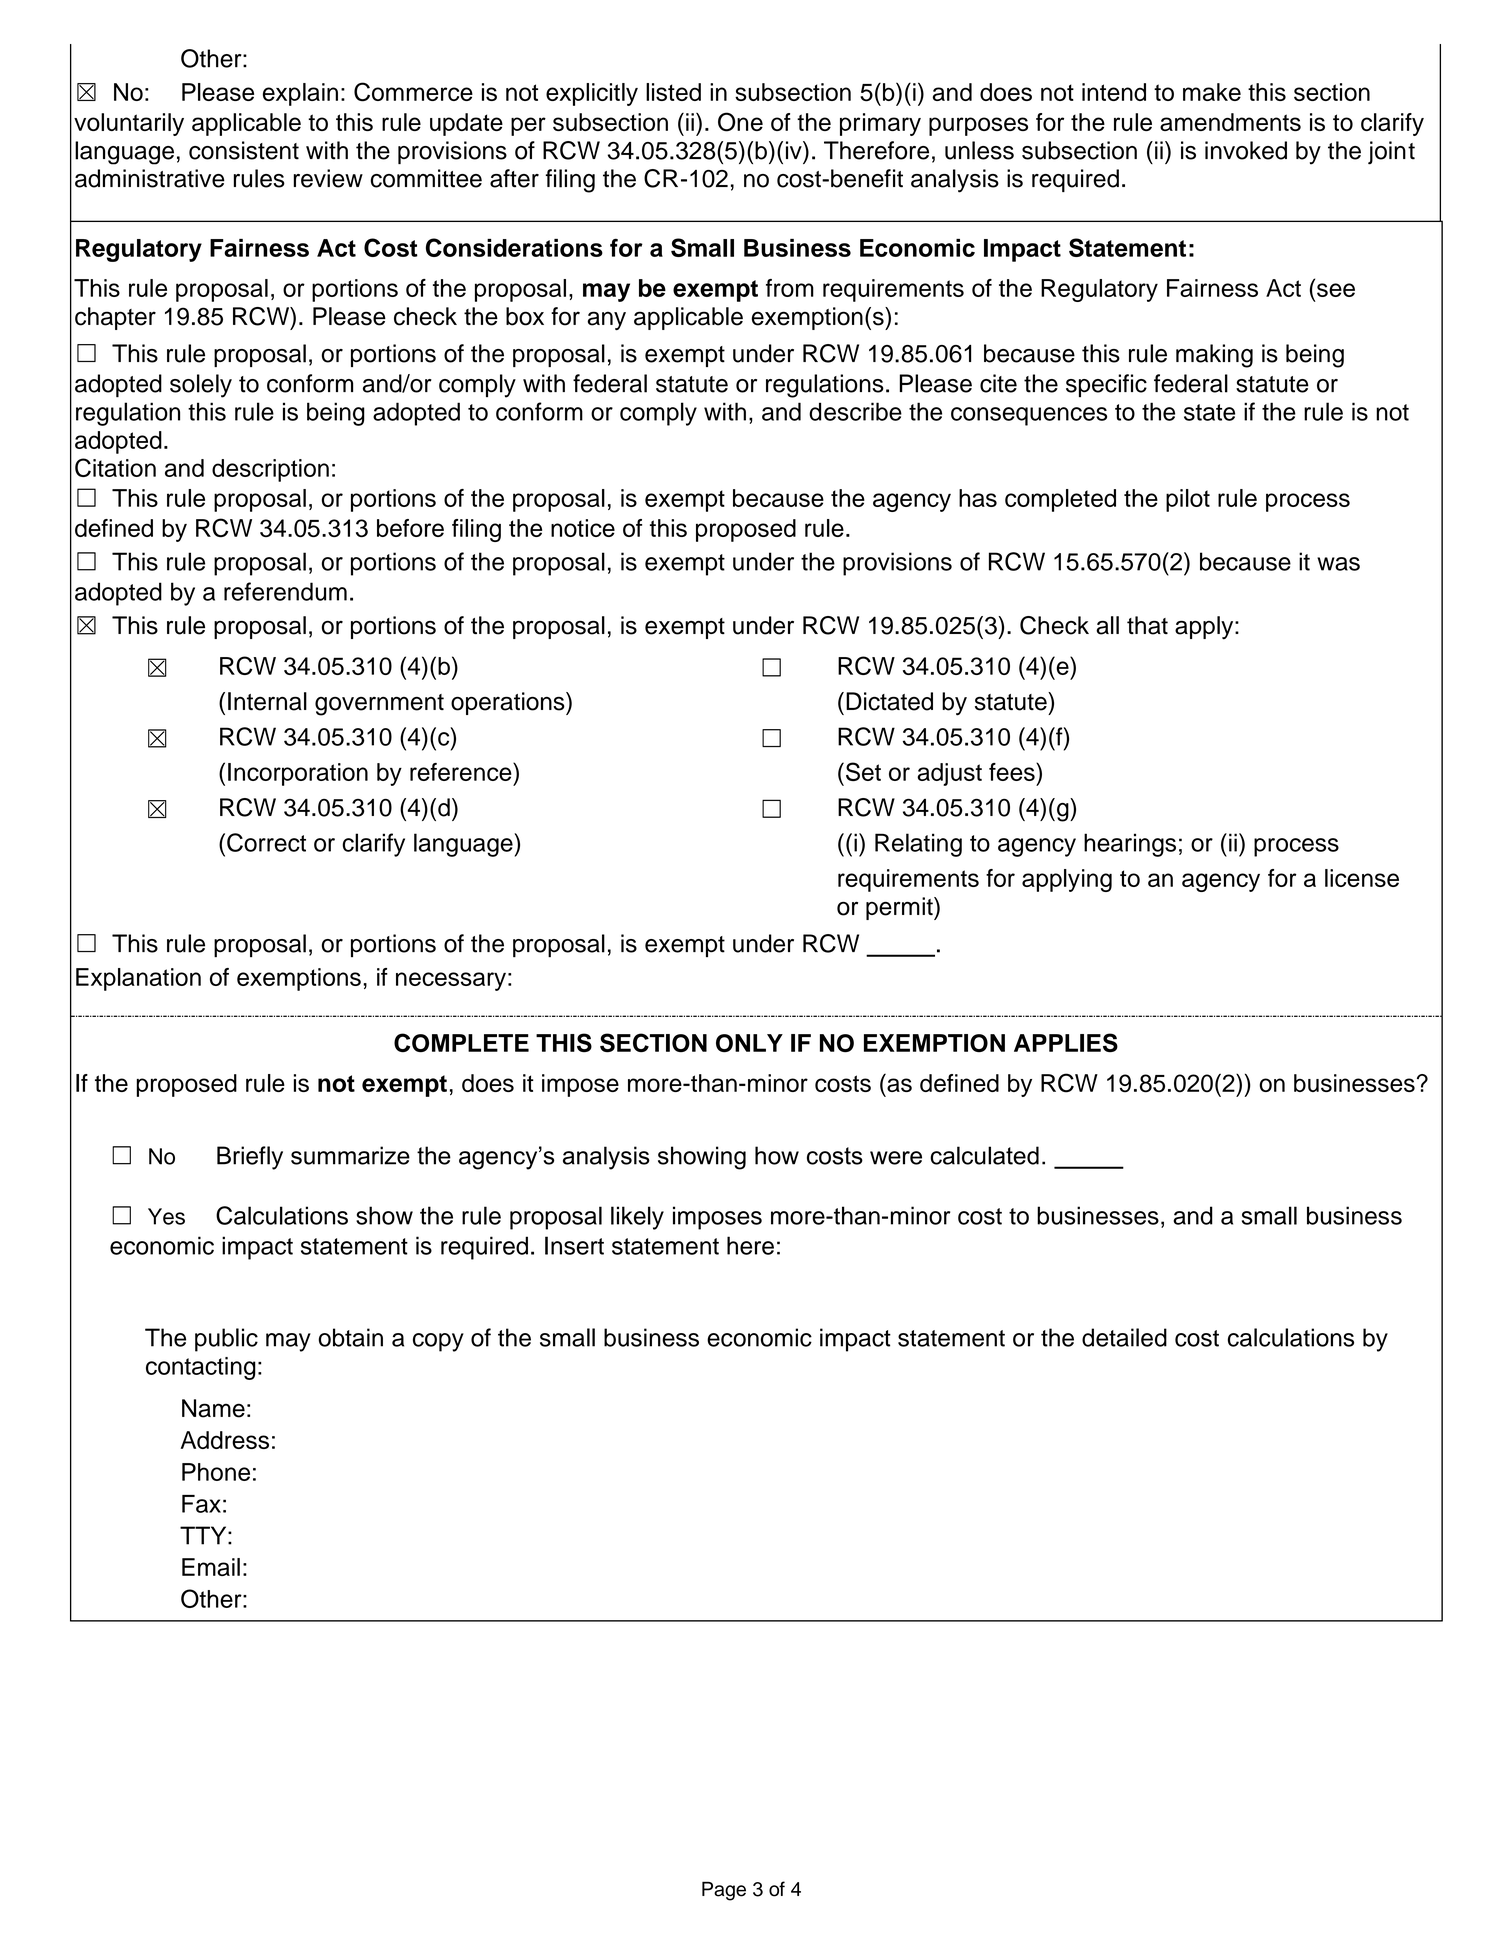 The image size is (1502, 1944). What do you see at coordinates (226, 1340) in the image?
I see `public` at bounding box center [226, 1340].
